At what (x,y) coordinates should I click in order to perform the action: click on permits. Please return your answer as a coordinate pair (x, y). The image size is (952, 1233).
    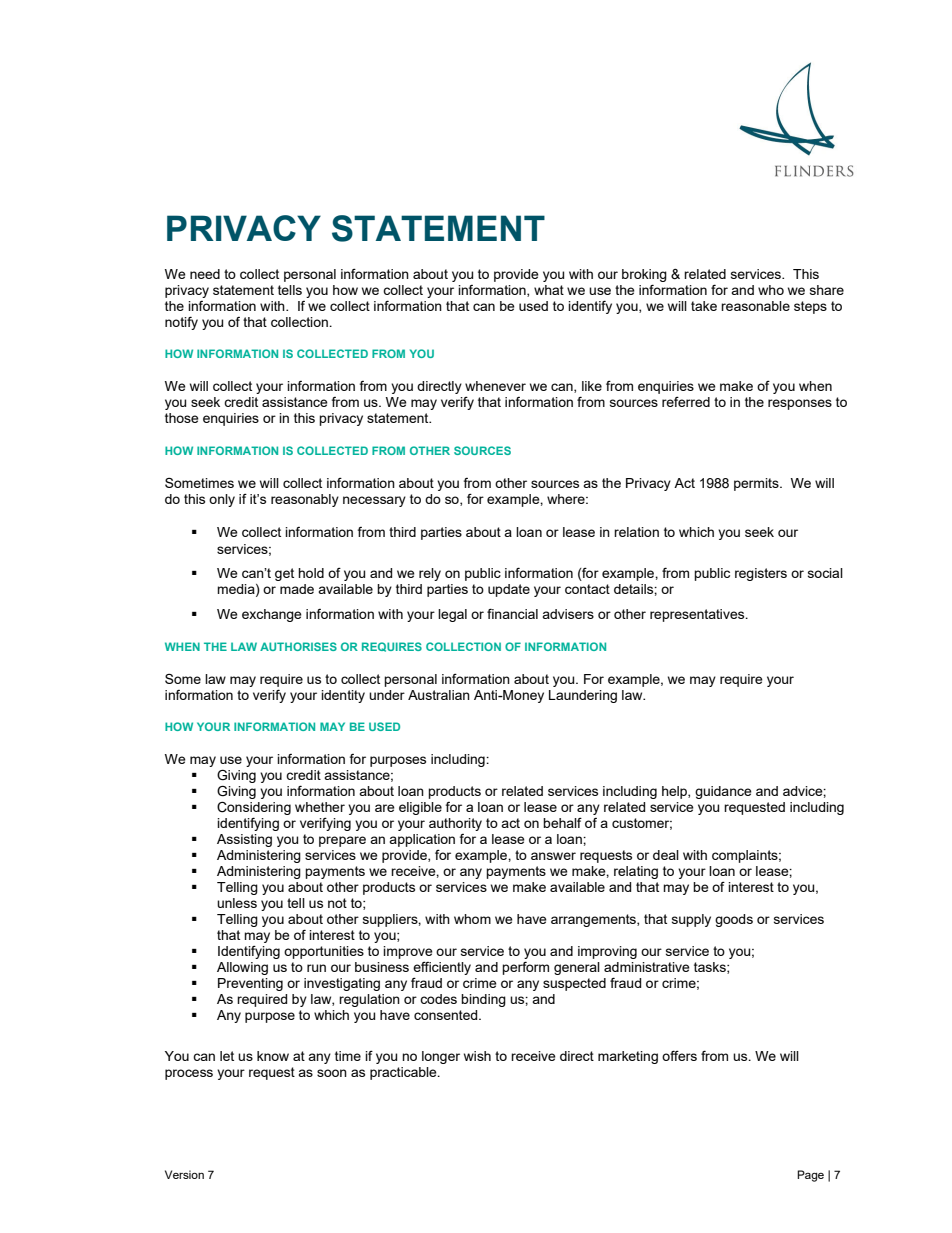
    Looking at the image, I should click on (757, 484).
